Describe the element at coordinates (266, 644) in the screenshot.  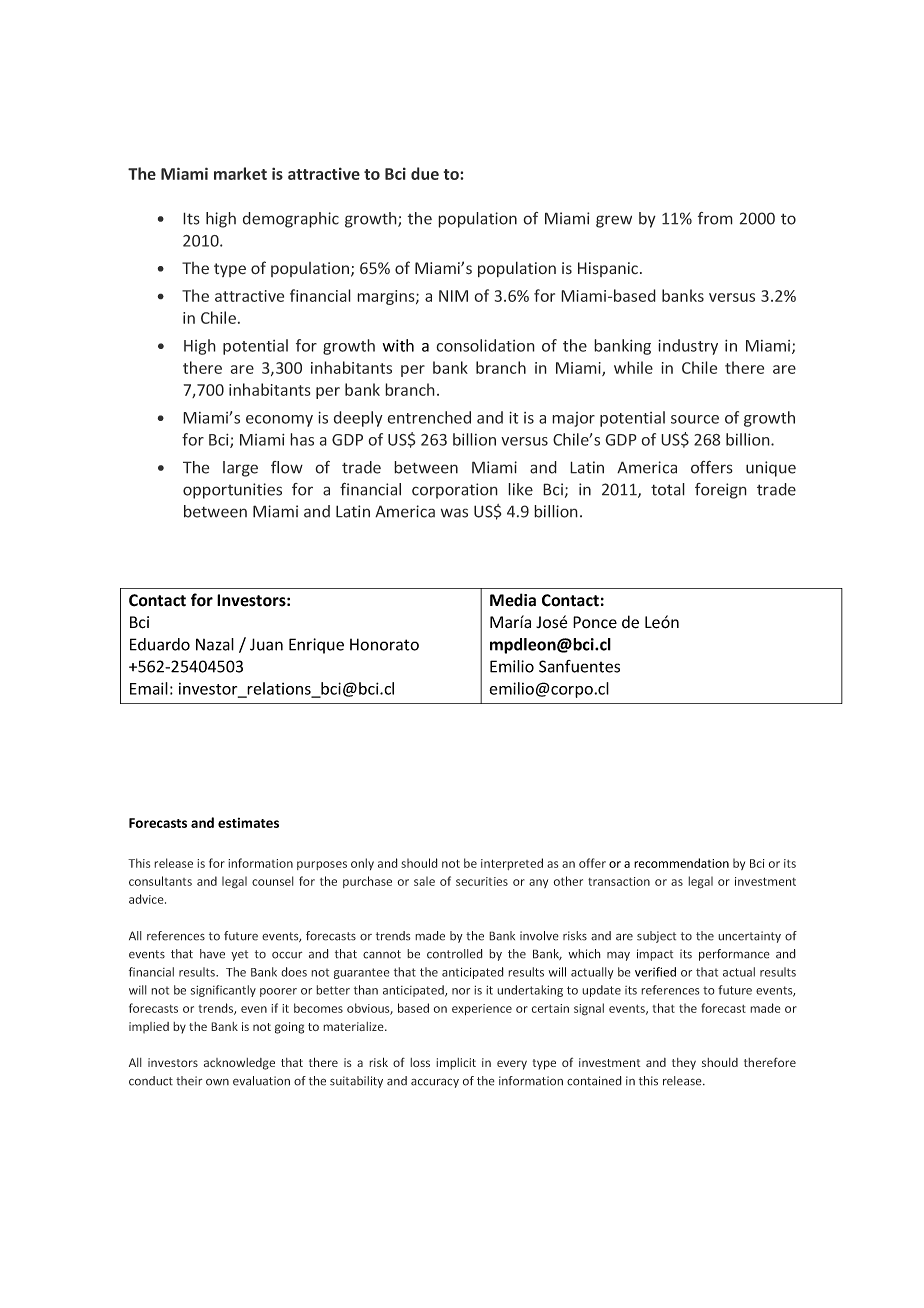
I see `Juan` at that location.
